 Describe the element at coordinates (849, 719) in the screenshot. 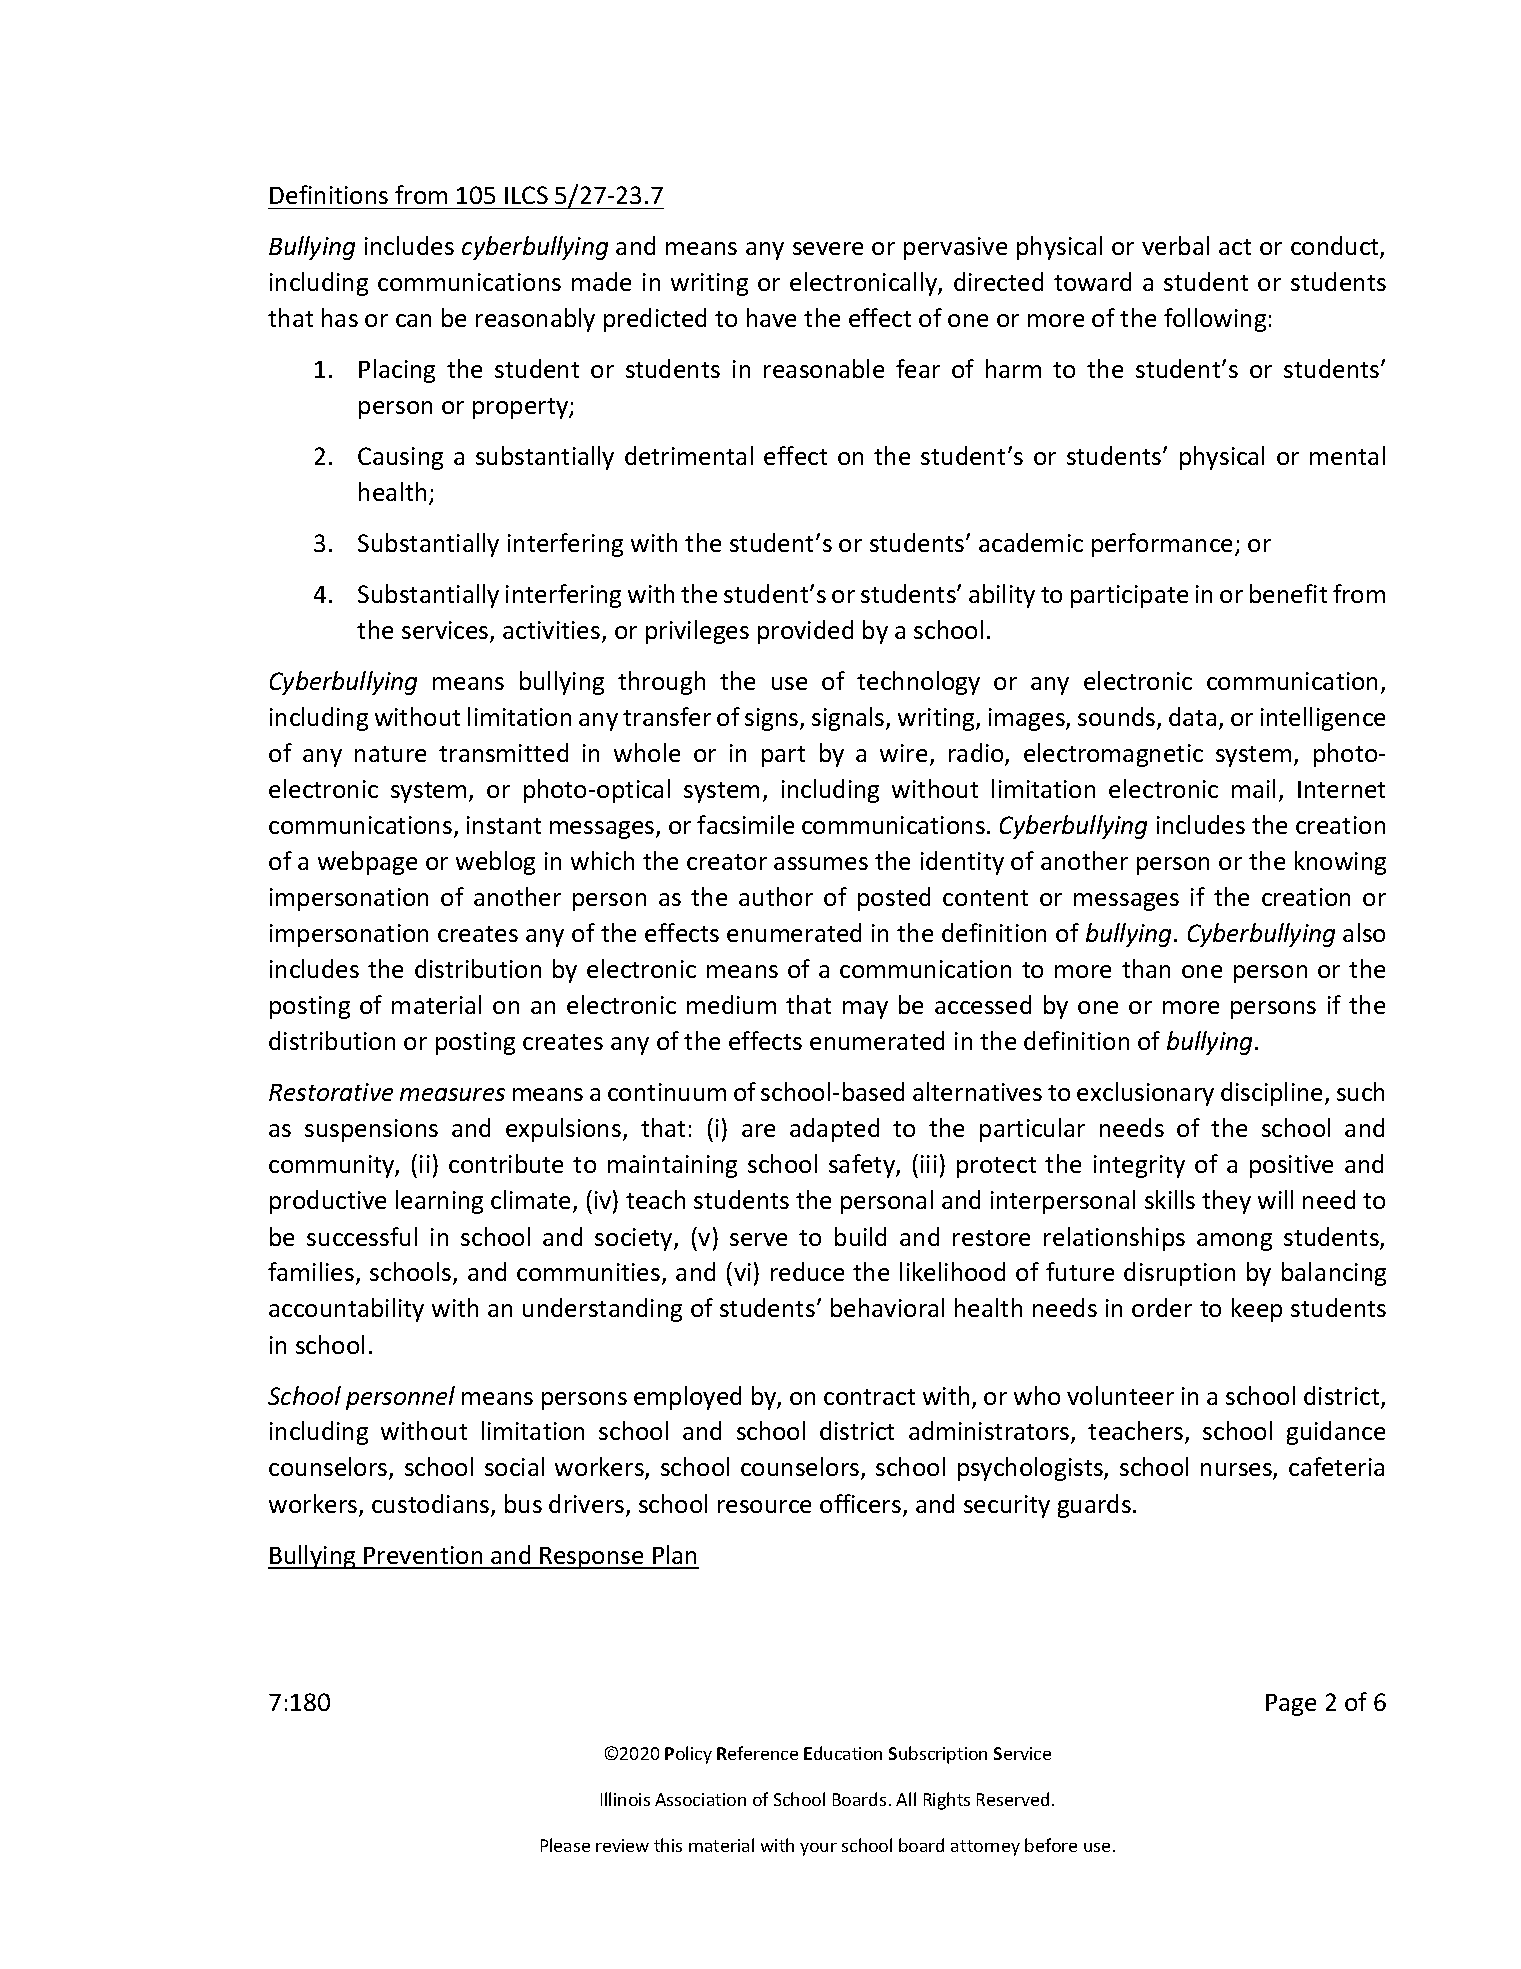

I see `signals` at that location.
